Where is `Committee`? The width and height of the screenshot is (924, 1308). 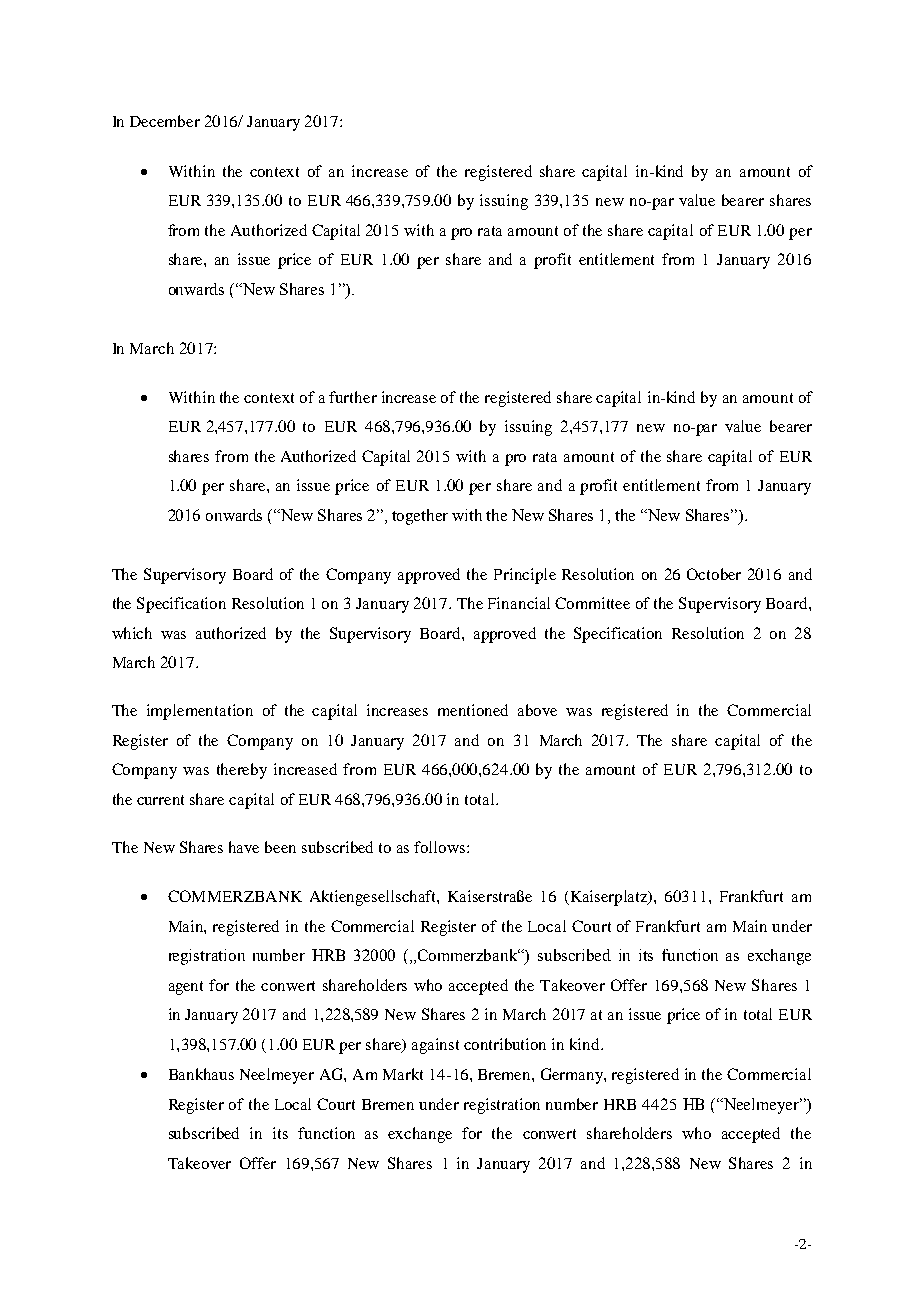
Committee is located at coordinates (592, 603).
